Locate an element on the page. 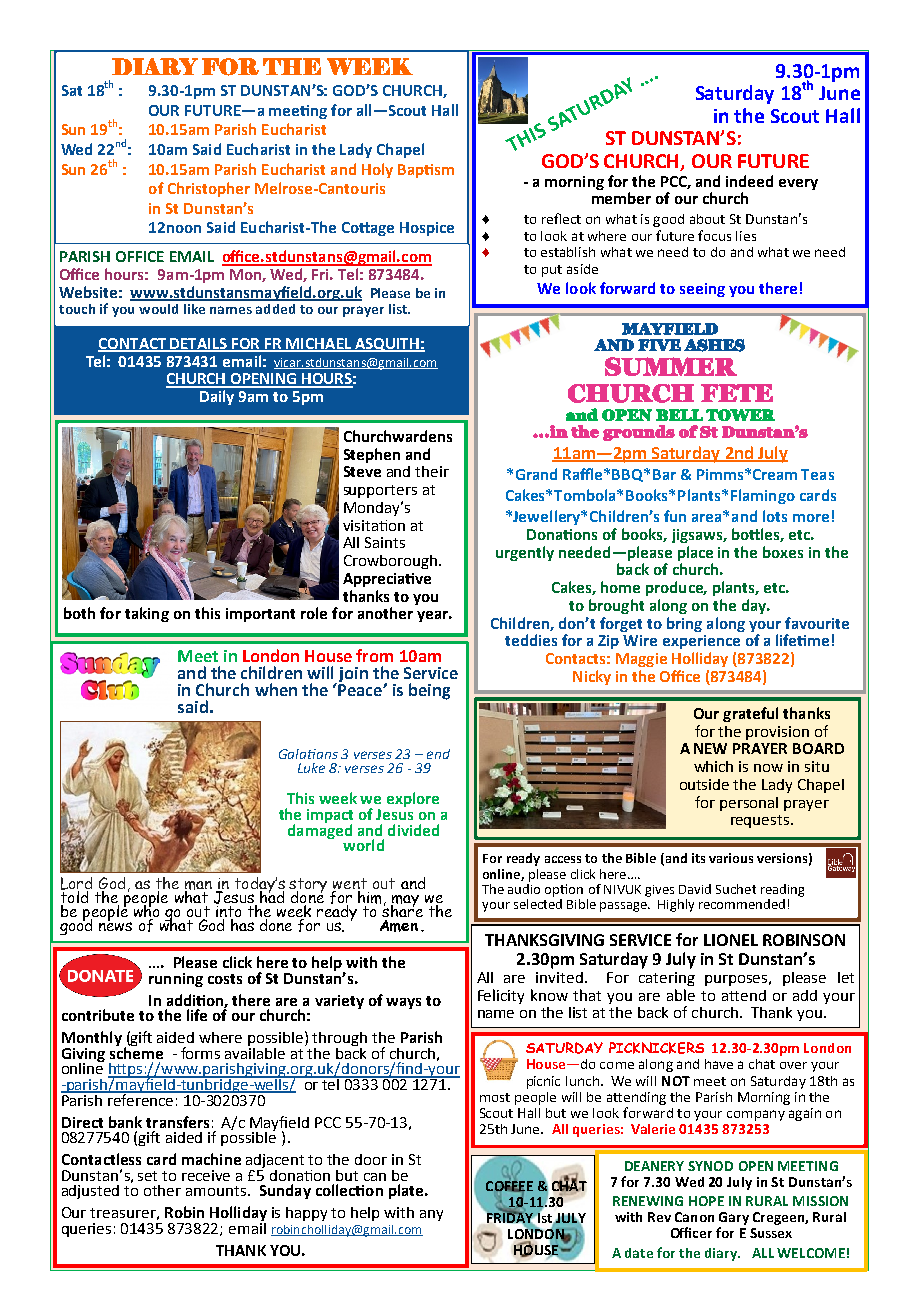 The image size is (924, 1308). indeed is located at coordinates (749, 181).
